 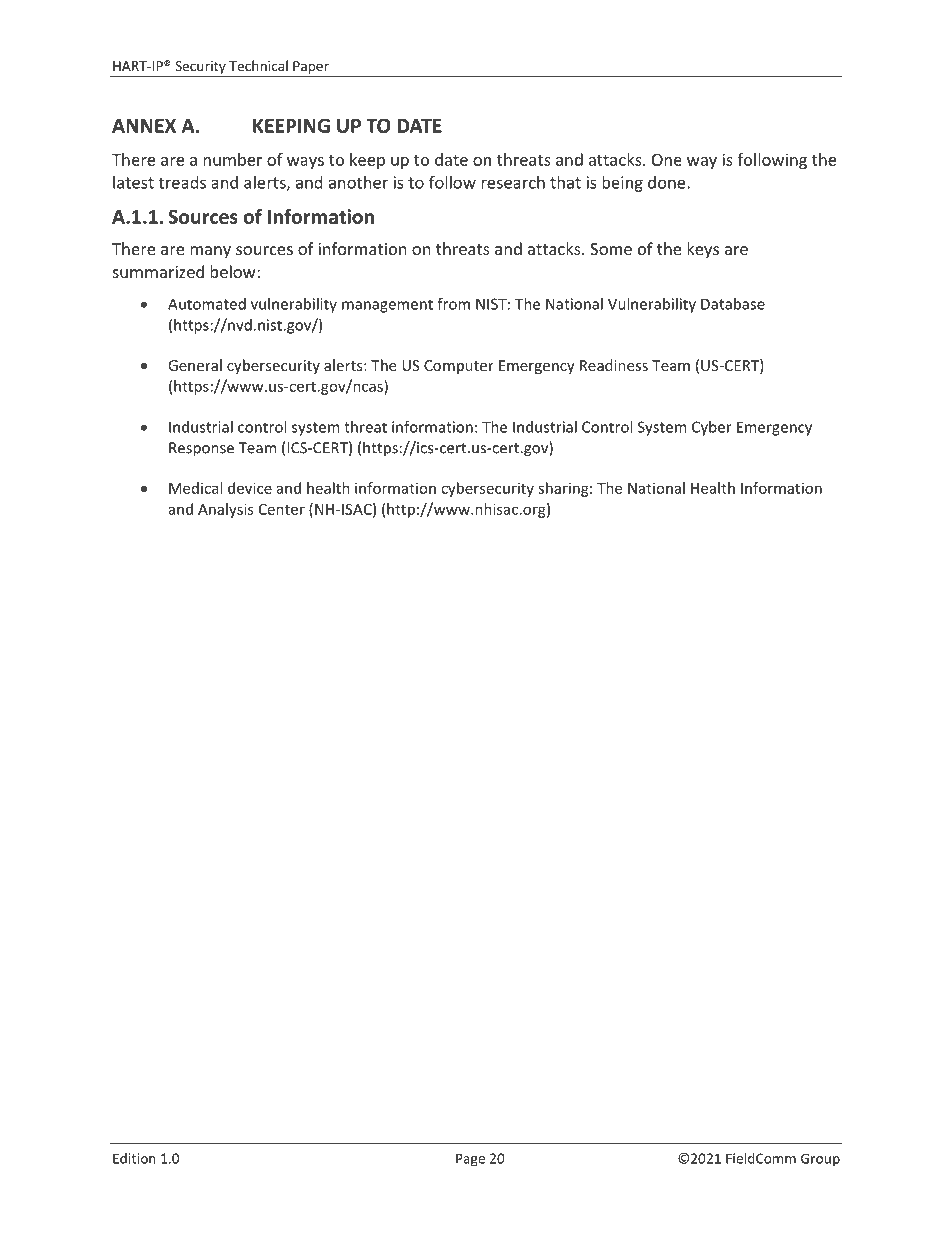 What do you see at coordinates (513, 182) in the screenshot?
I see `research` at bounding box center [513, 182].
